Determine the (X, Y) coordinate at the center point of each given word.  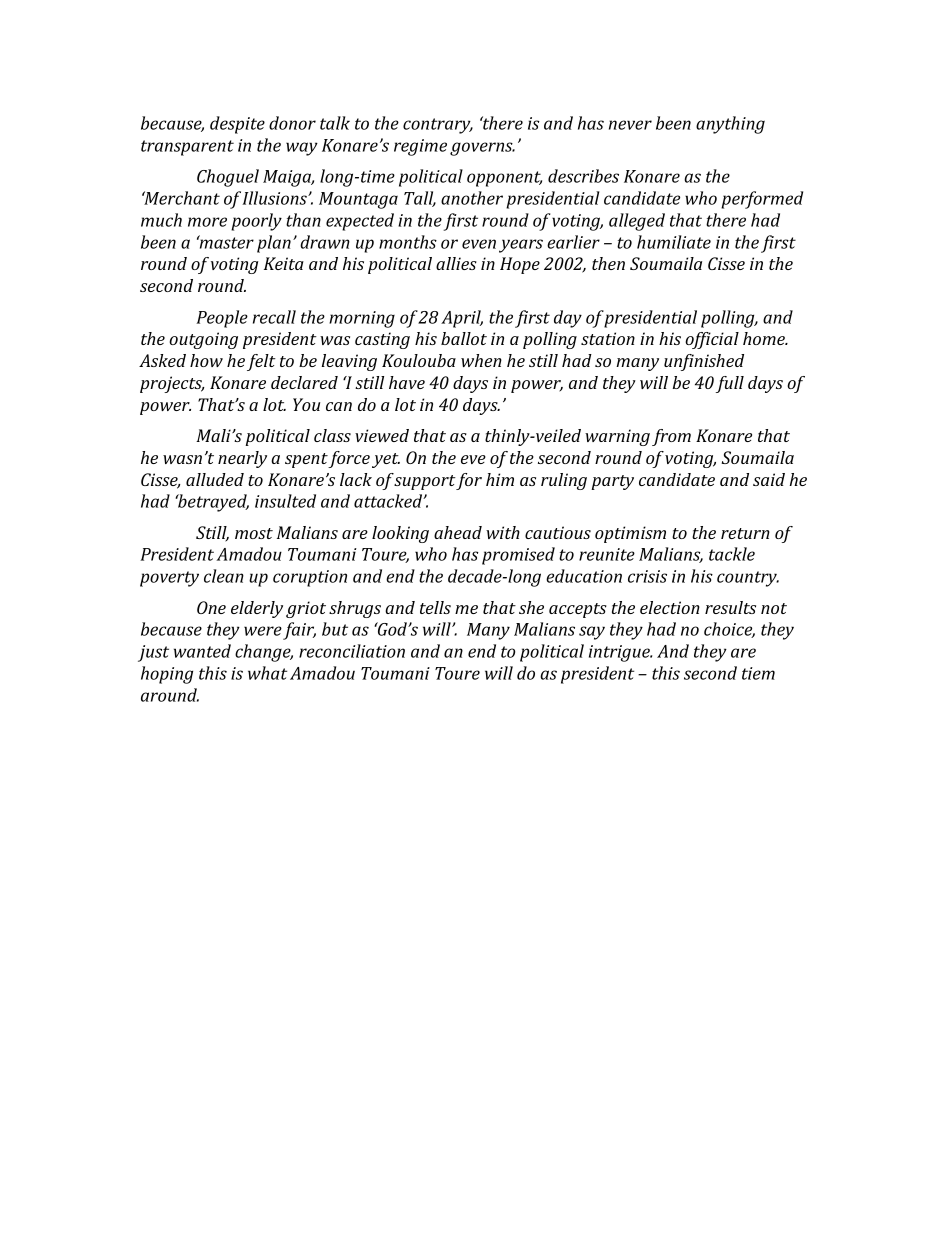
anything (730, 125)
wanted (202, 651)
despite (237, 125)
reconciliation (352, 651)
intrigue (620, 653)
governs (482, 149)
